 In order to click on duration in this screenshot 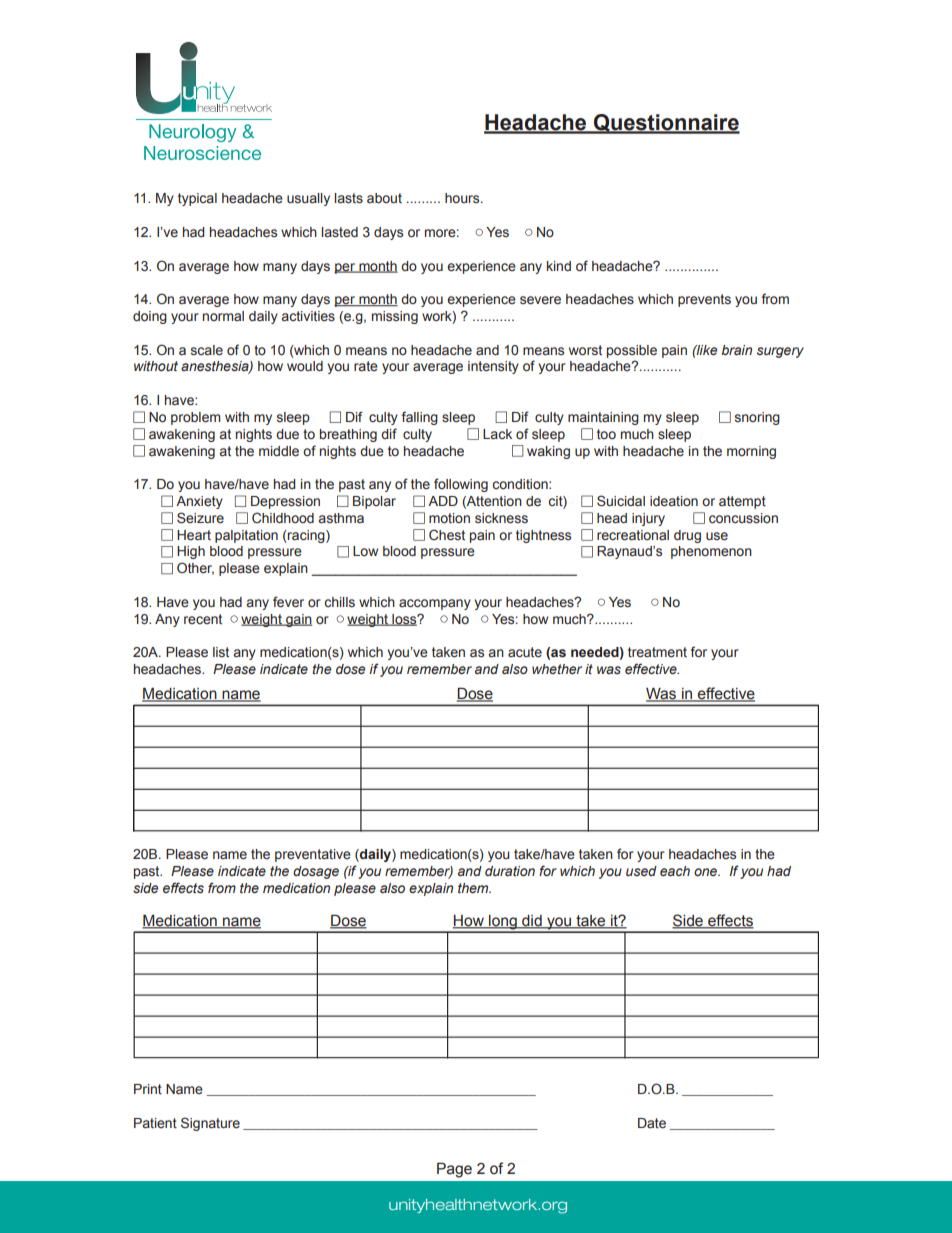, I will do `click(510, 871)`.
